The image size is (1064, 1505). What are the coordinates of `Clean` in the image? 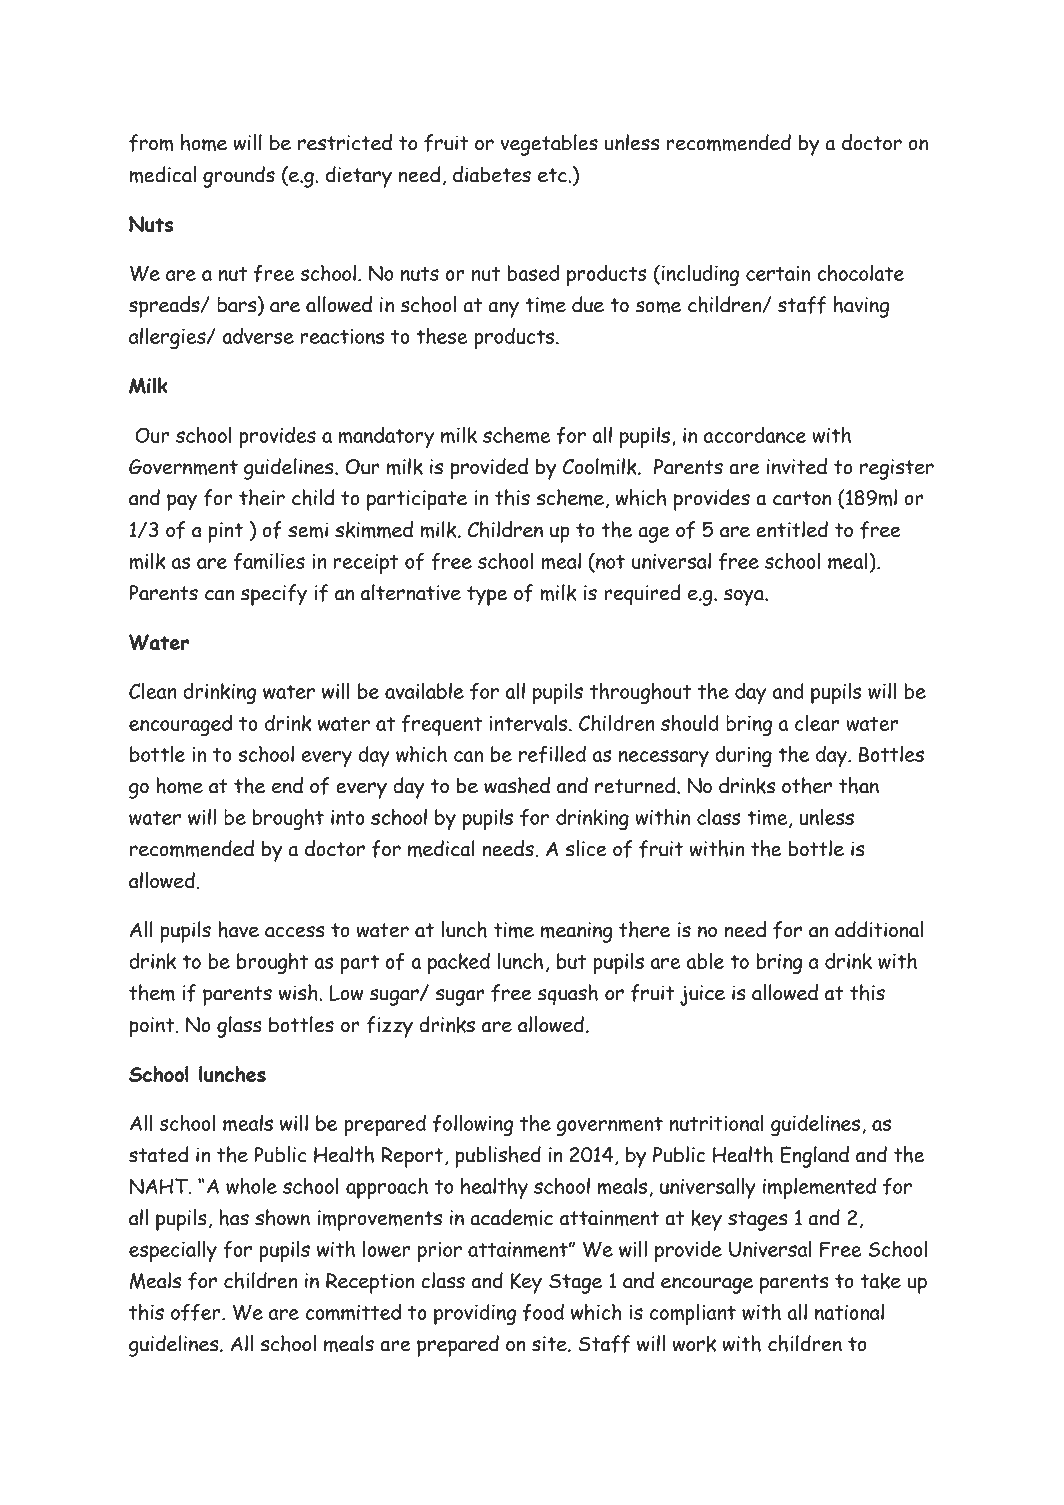 It's located at (153, 690).
